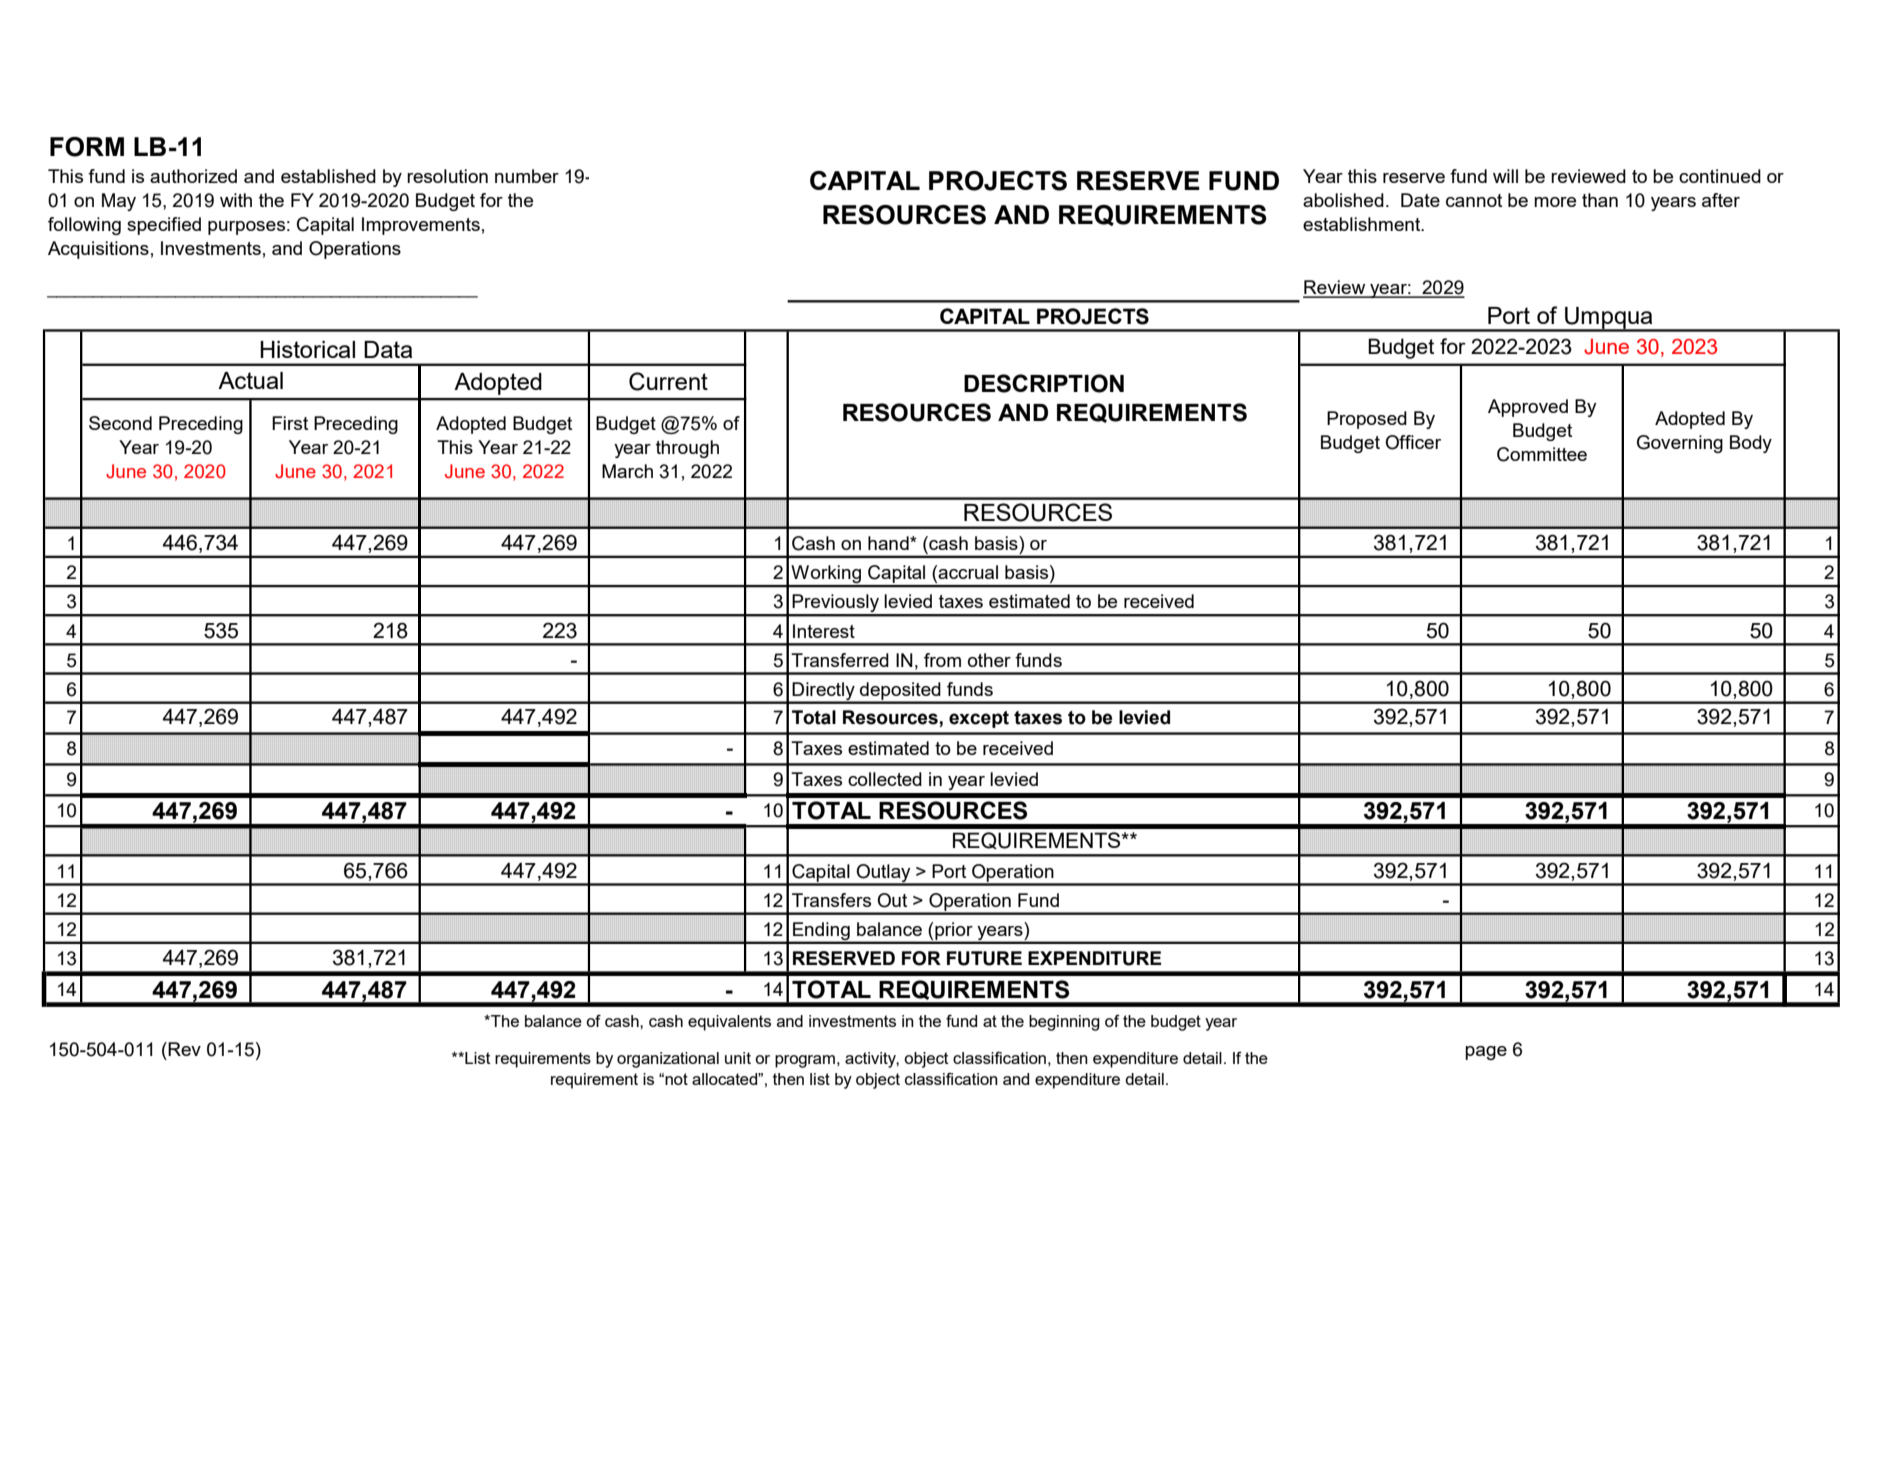 This screenshot has width=1887, height=1458. I want to click on number, so click(527, 176).
